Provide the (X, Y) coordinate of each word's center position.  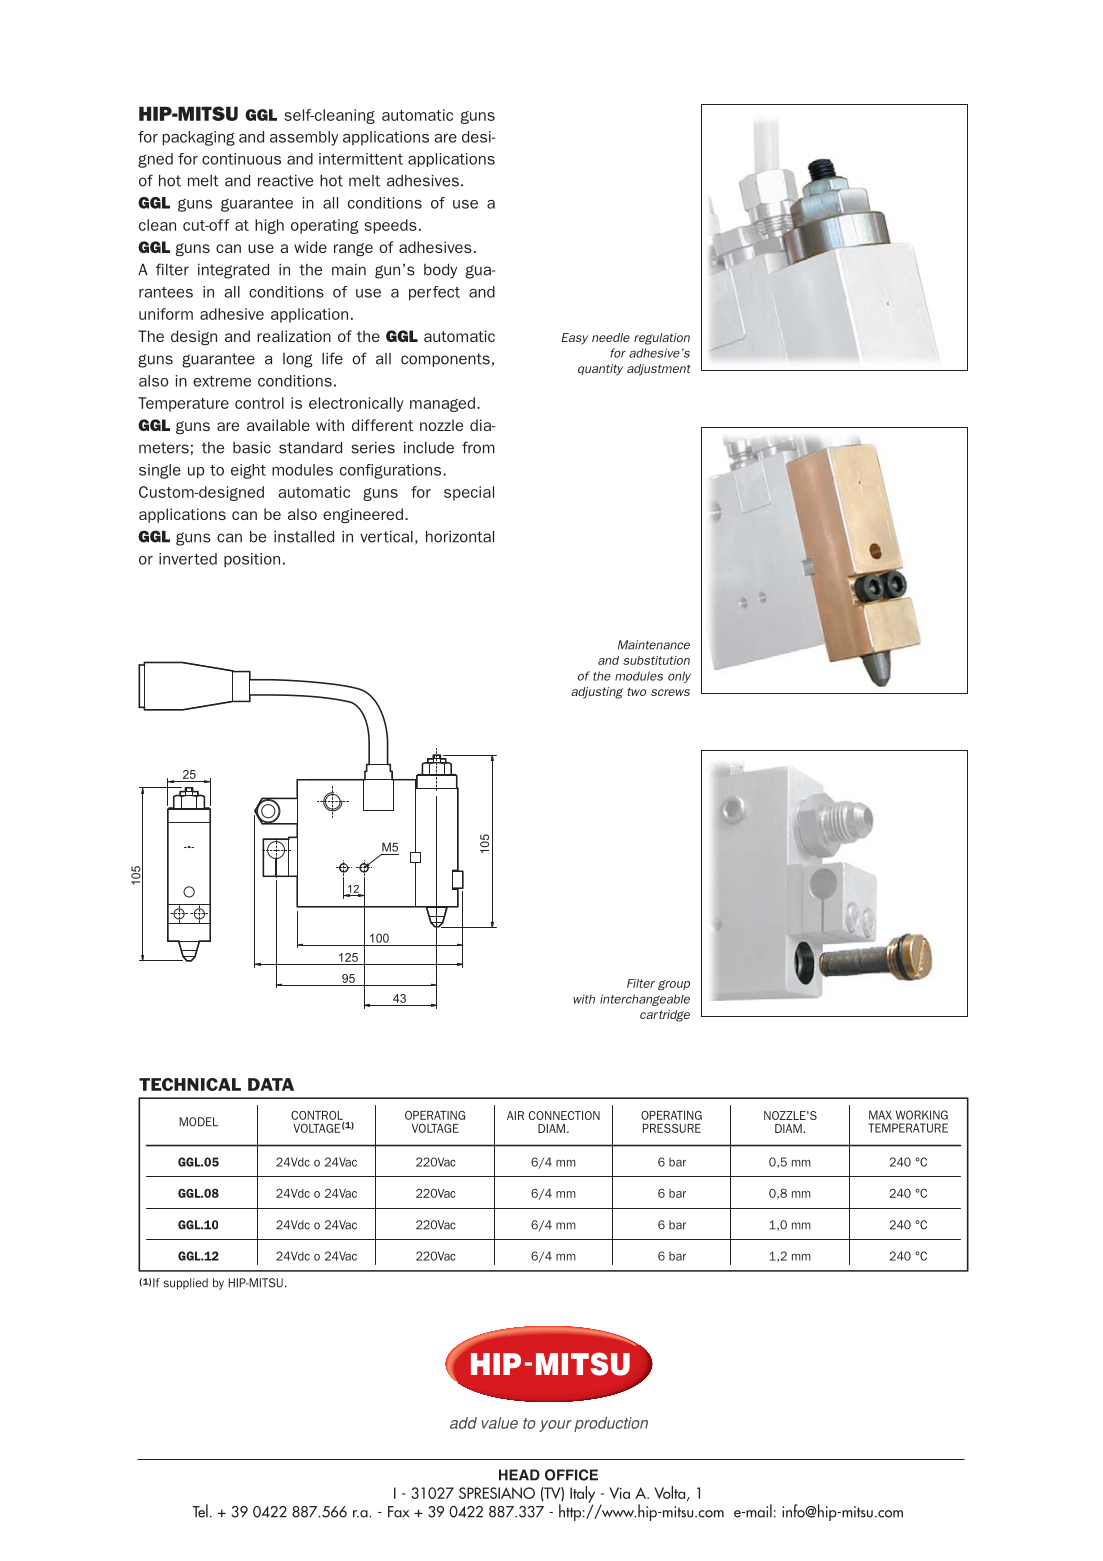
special (469, 493)
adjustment (659, 370)
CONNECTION (564, 1115)
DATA (271, 1084)
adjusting (597, 693)
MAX (880, 1115)
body (440, 271)
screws (670, 692)
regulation (662, 339)
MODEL (198, 1122)
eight (248, 471)
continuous (241, 159)
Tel (200, 1511)
